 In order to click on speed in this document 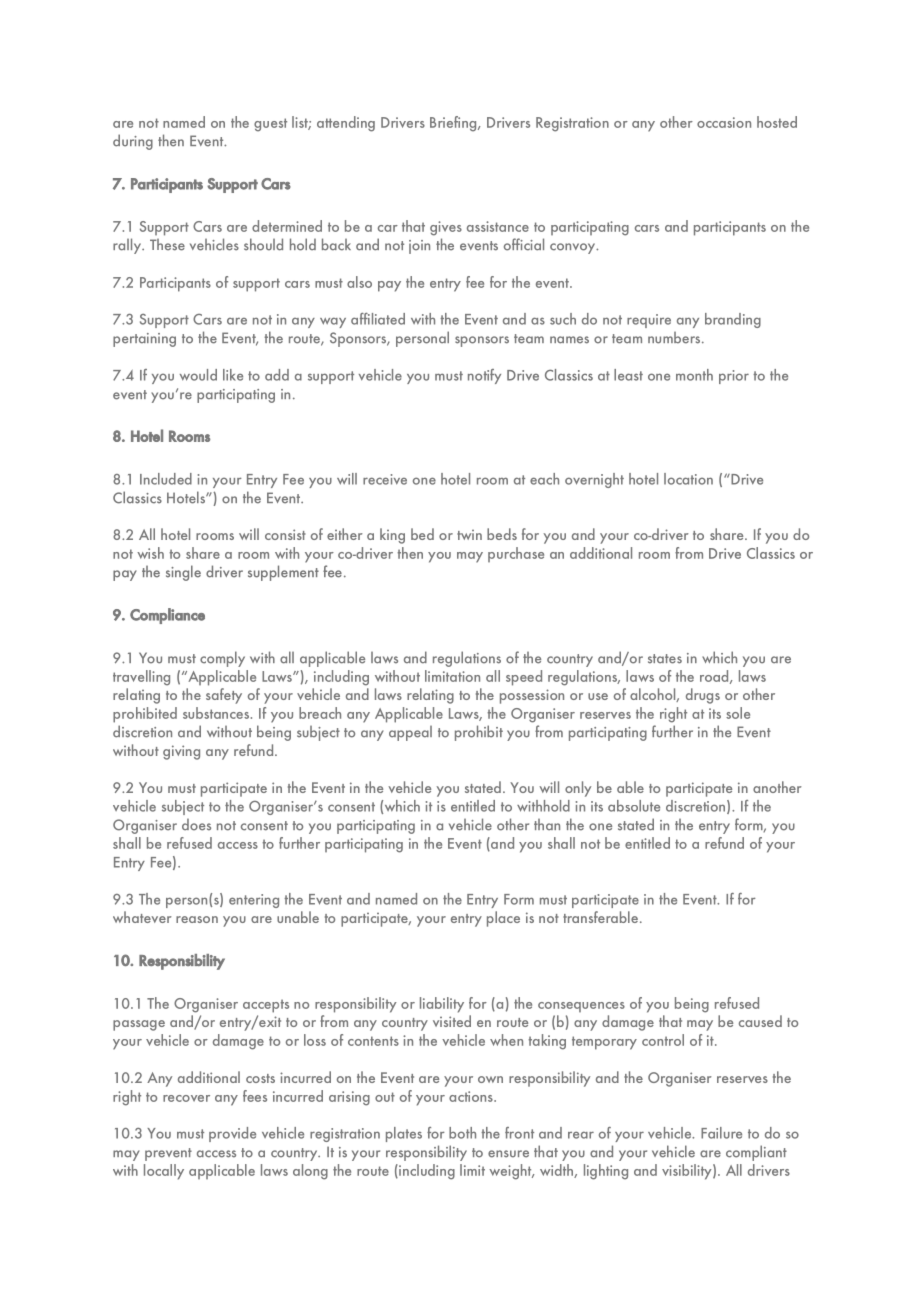, I will do `click(524, 678)`.
